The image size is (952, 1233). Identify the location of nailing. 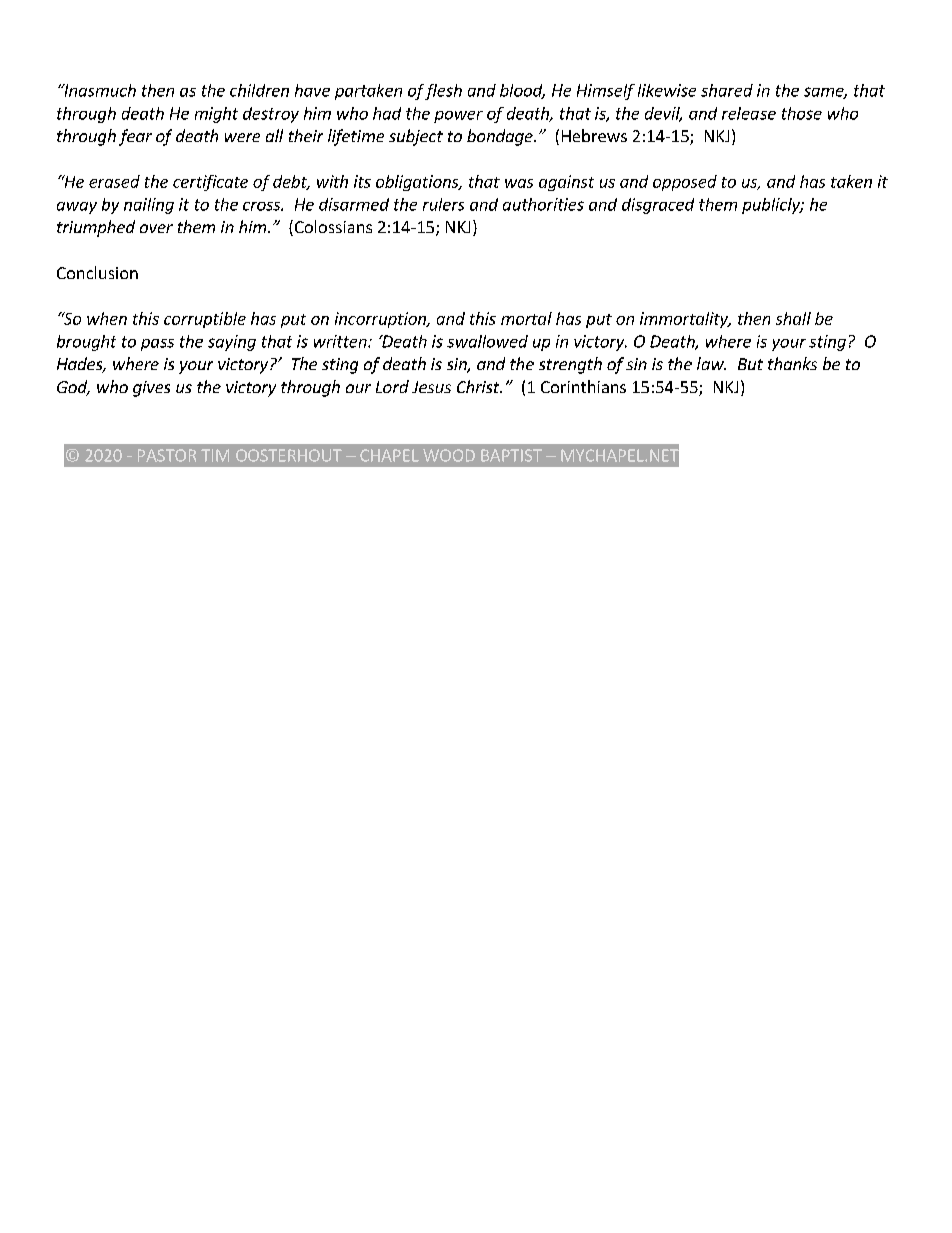
(149, 206).
